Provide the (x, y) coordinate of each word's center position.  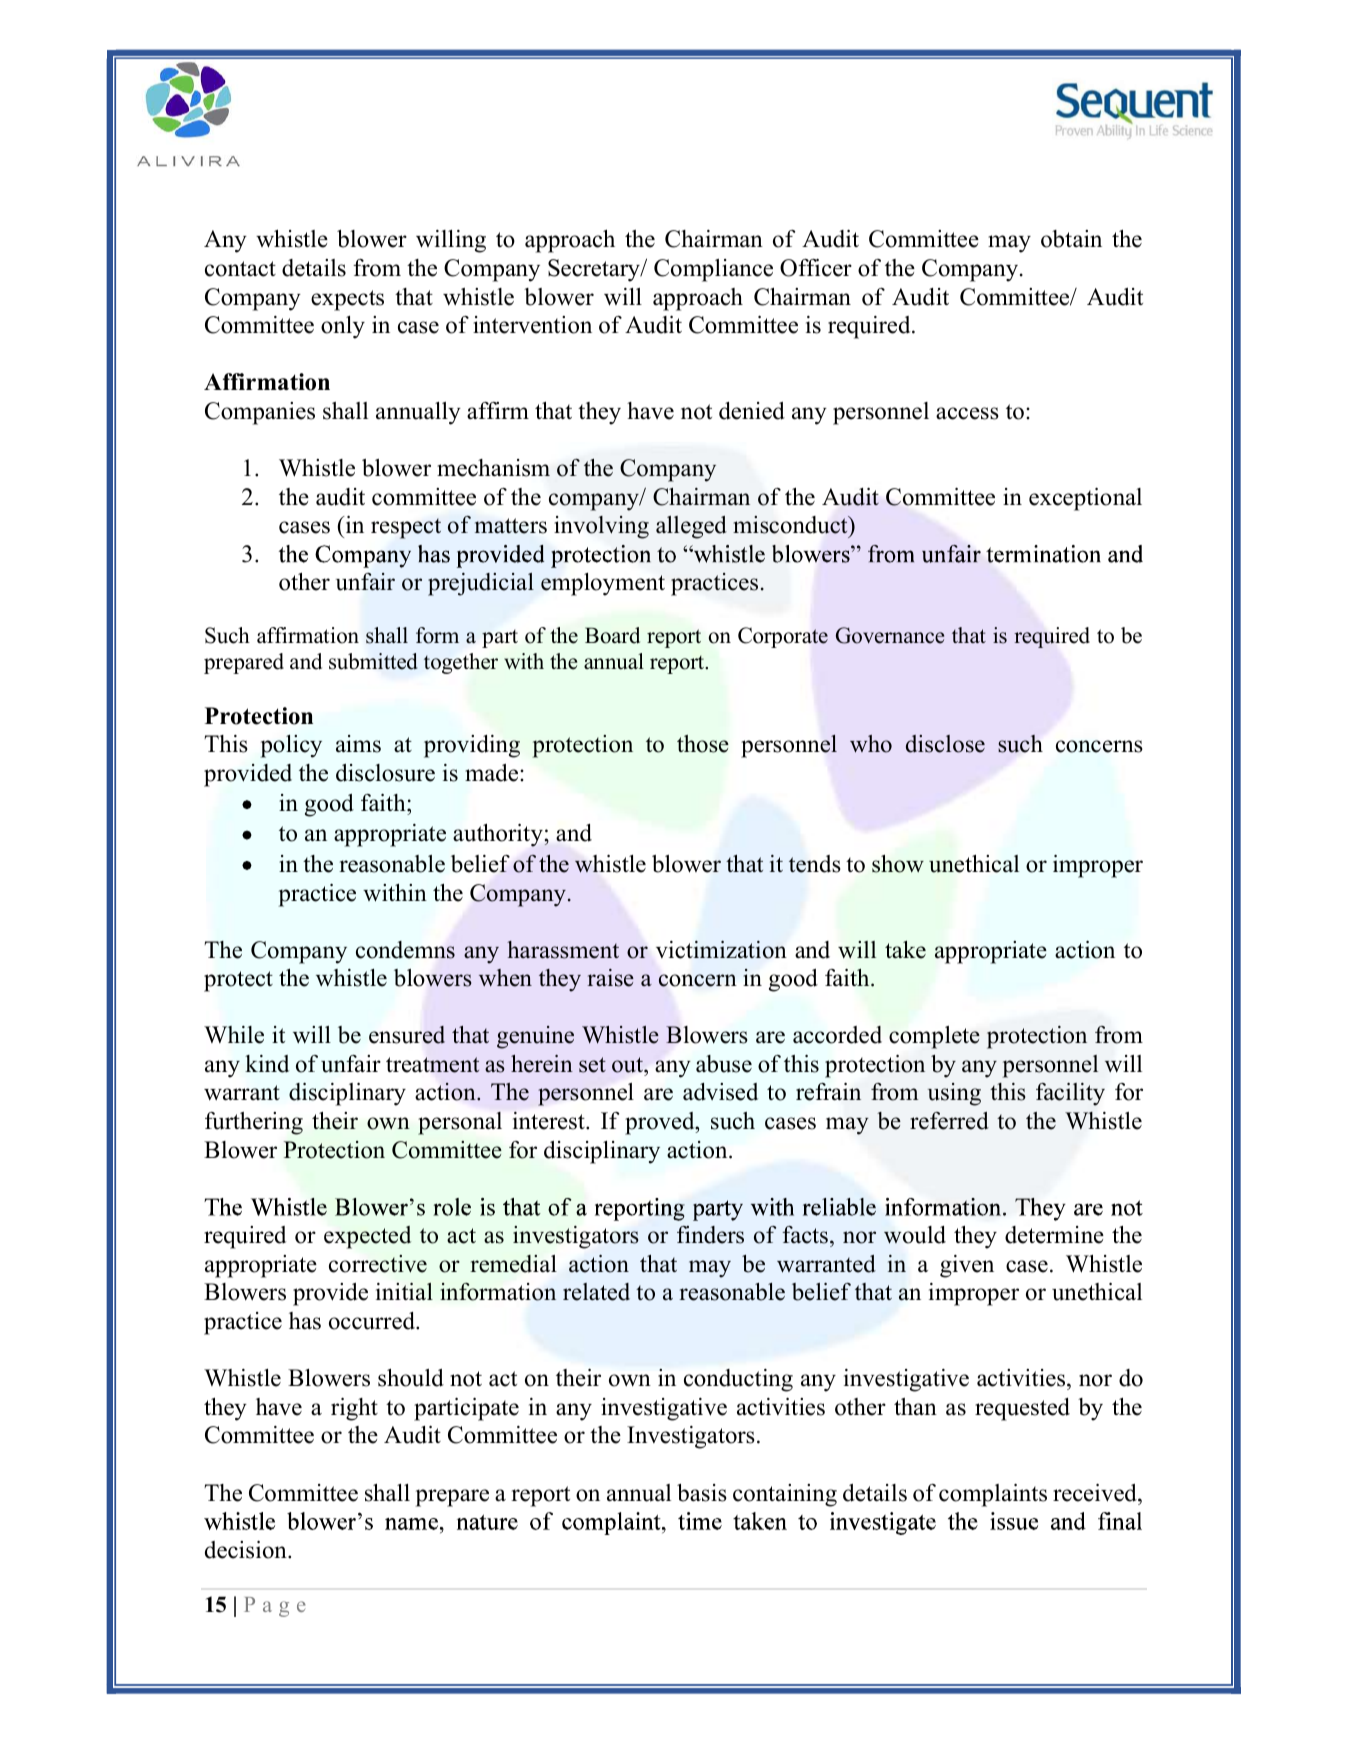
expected (367, 1237)
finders (710, 1235)
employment (603, 584)
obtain (1071, 239)
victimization (721, 950)
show (898, 864)
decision (247, 1550)
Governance (890, 635)
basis (702, 1493)
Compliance (713, 270)
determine (1054, 1235)
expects (347, 300)
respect (406, 528)
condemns (405, 950)
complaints (993, 1495)
